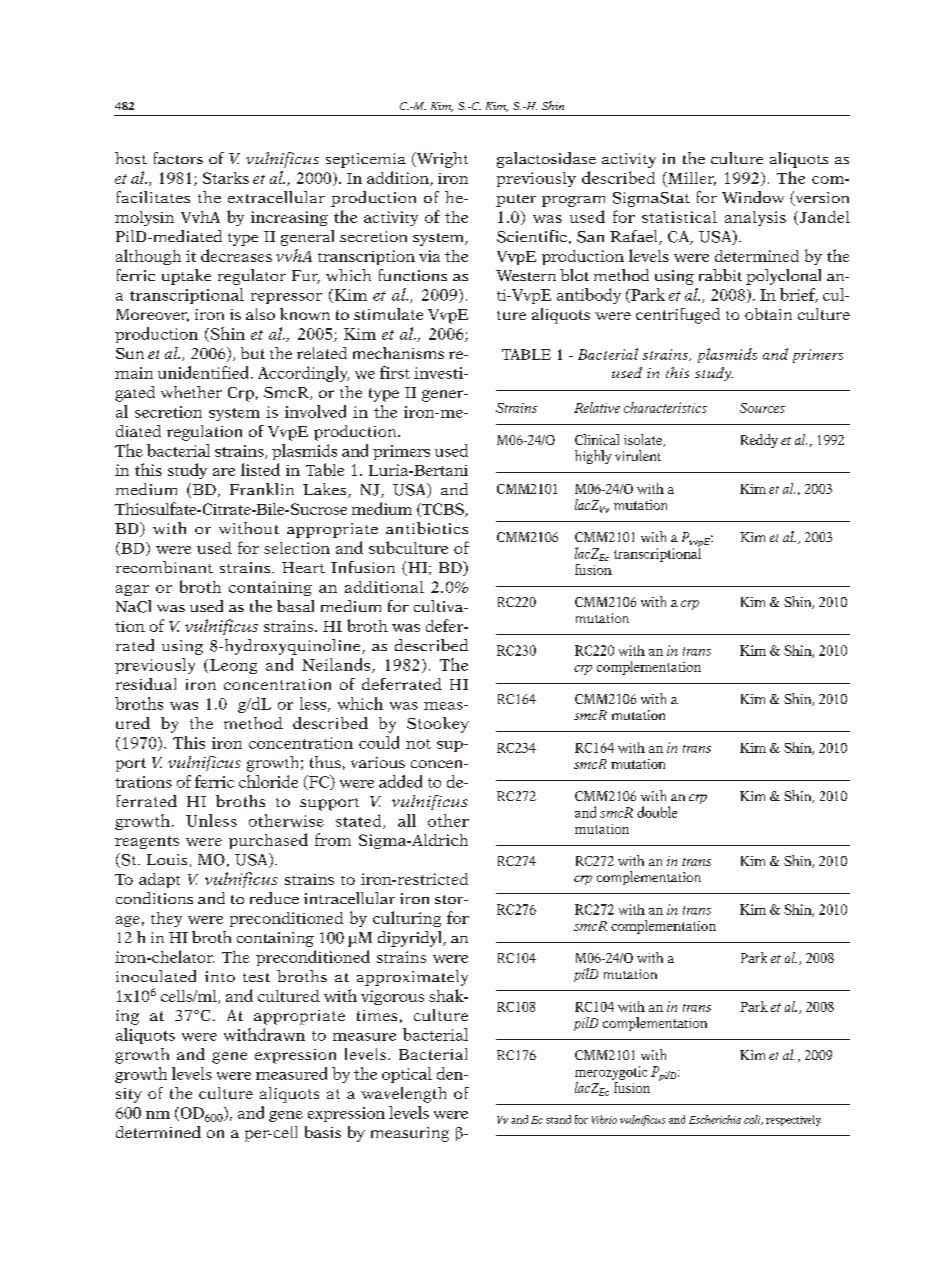 This screenshot has width=942, height=1288. What do you see at coordinates (403, 1095) in the screenshot?
I see `wavelength` at bounding box center [403, 1095].
